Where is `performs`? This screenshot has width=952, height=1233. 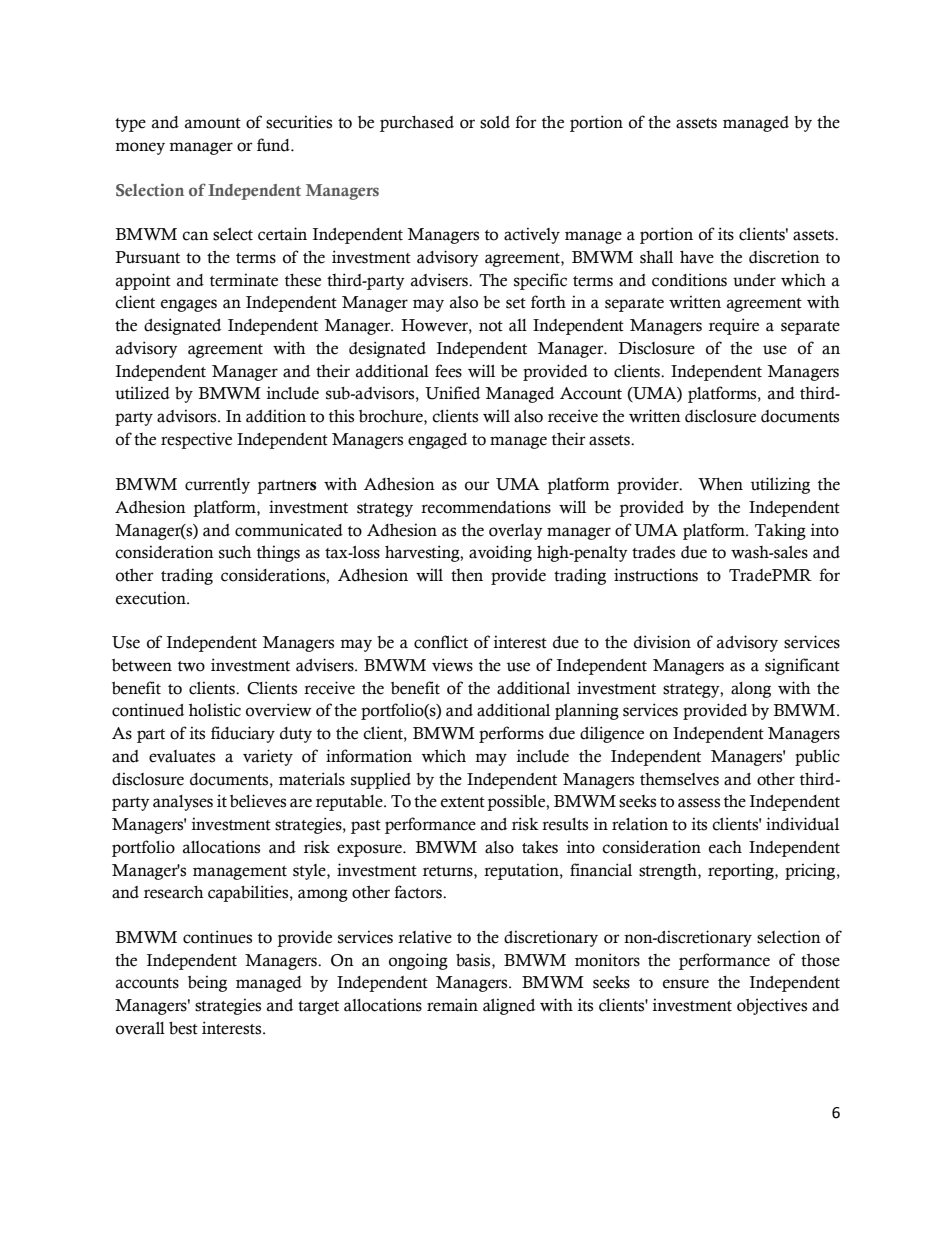 performs is located at coordinates (511, 734).
